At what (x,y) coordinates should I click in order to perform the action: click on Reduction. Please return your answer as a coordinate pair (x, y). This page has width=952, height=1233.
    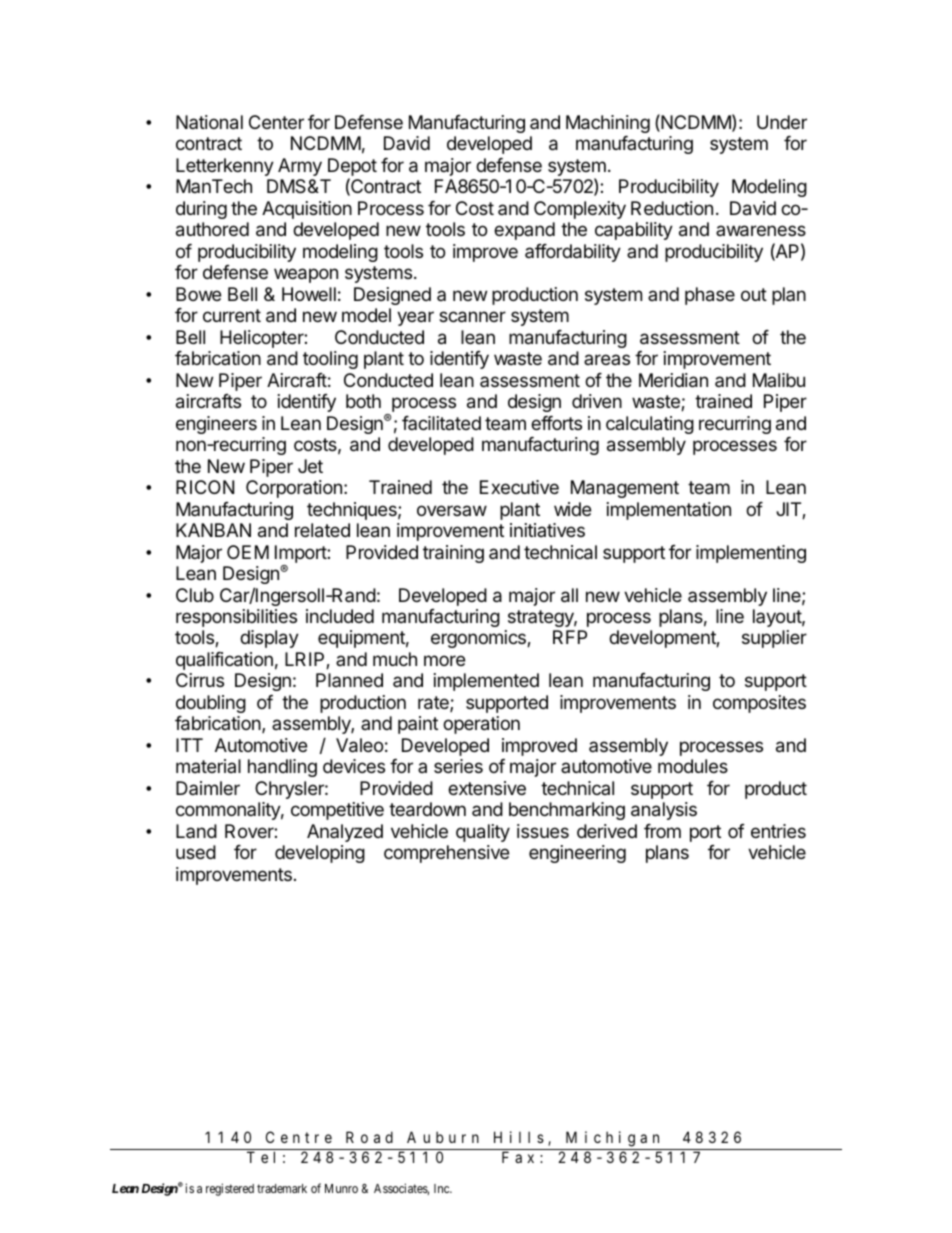
    Looking at the image, I should click on (672, 208).
